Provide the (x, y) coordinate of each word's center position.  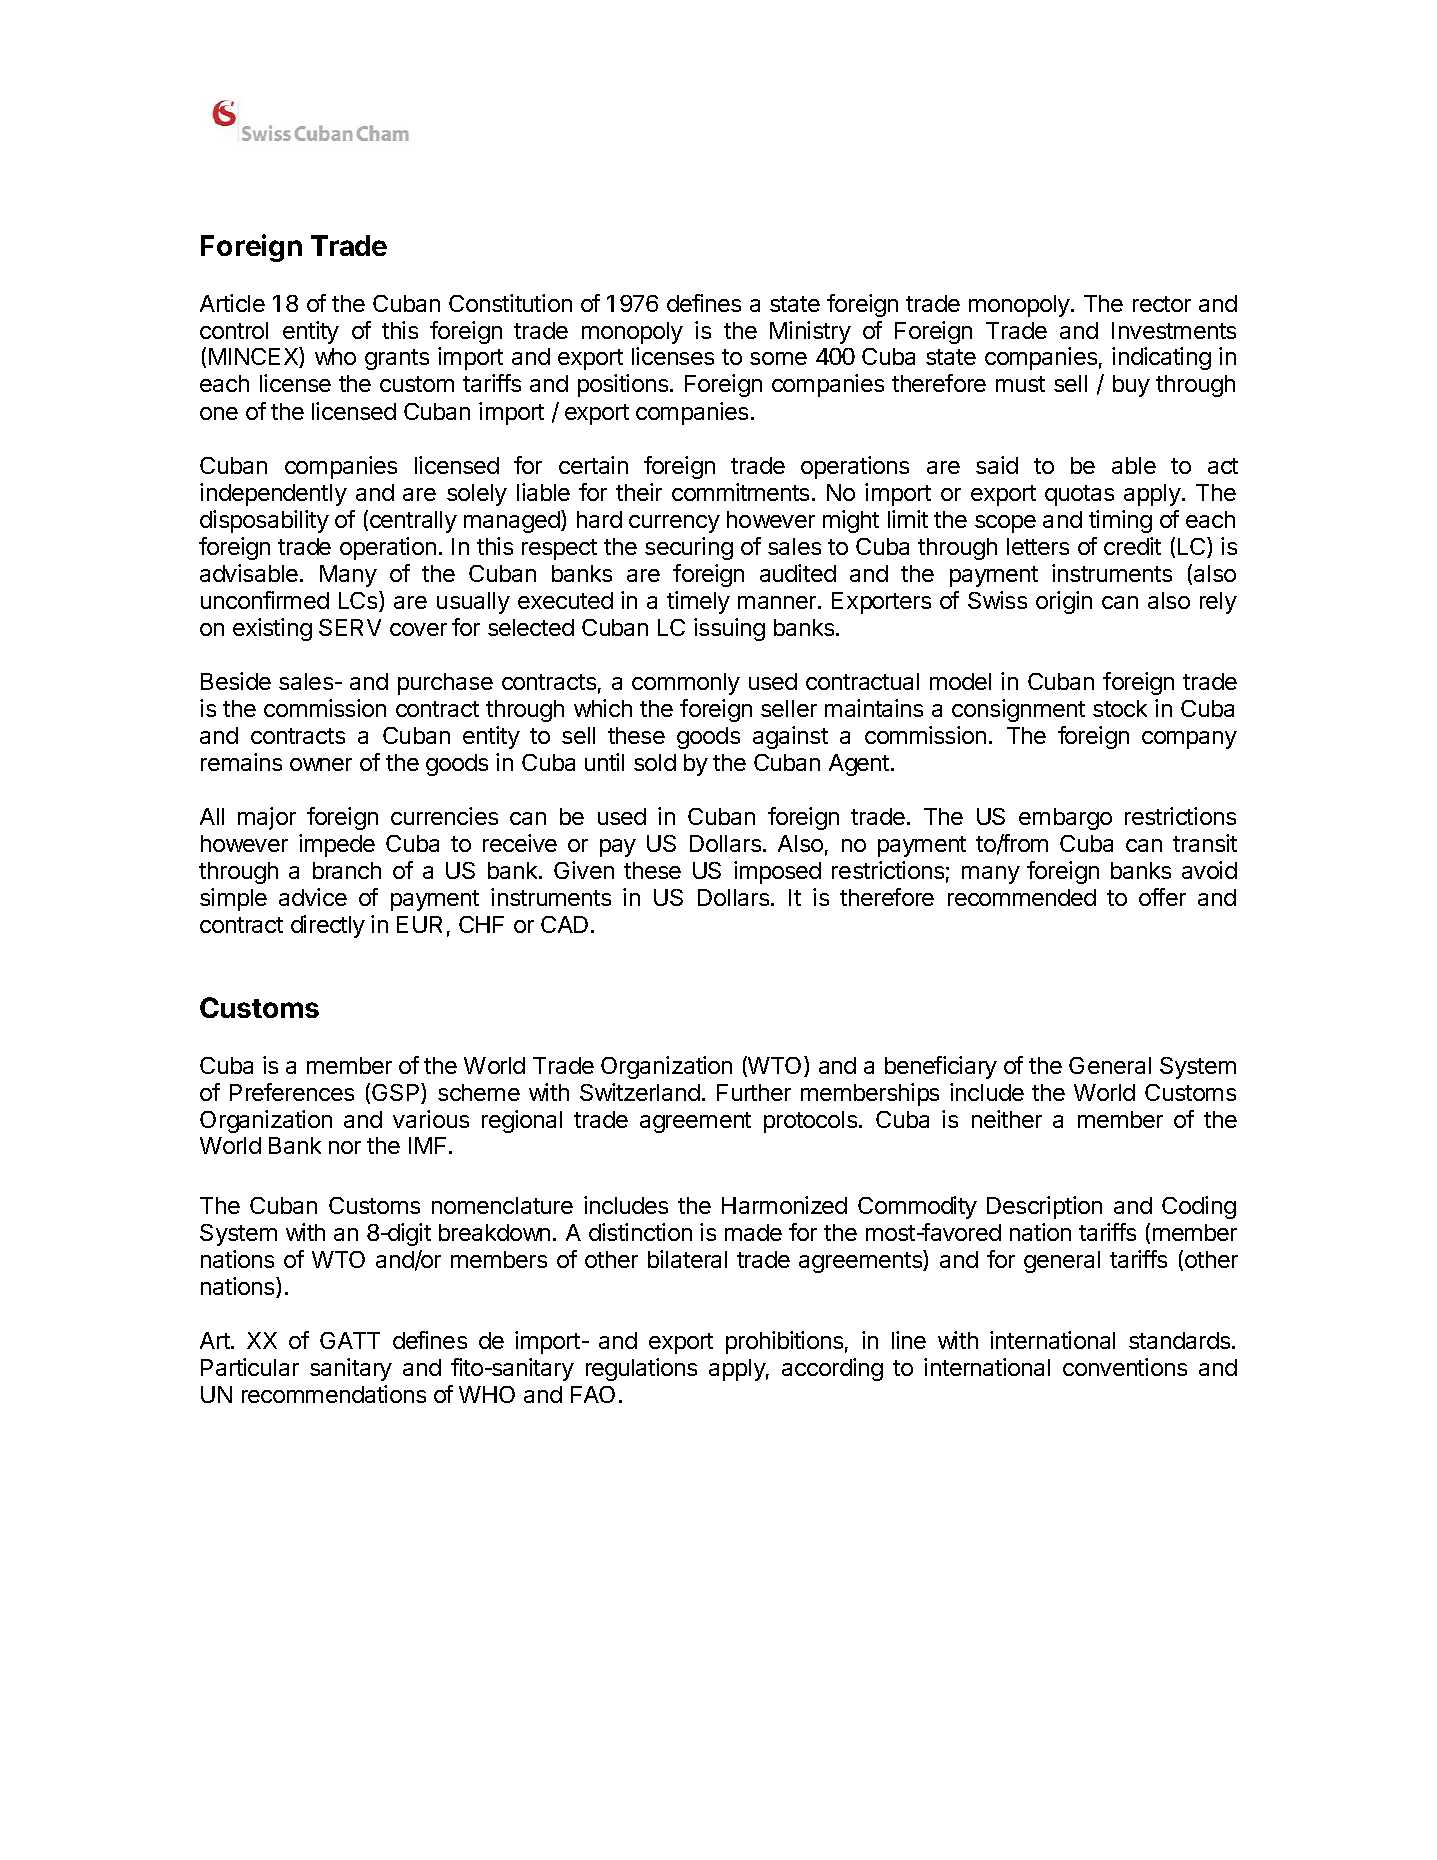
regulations (641, 1369)
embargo (1065, 819)
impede (337, 845)
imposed (777, 872)
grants (397, 359)
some (778, 358)
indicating (1161, 358)
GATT (350, 1340)
